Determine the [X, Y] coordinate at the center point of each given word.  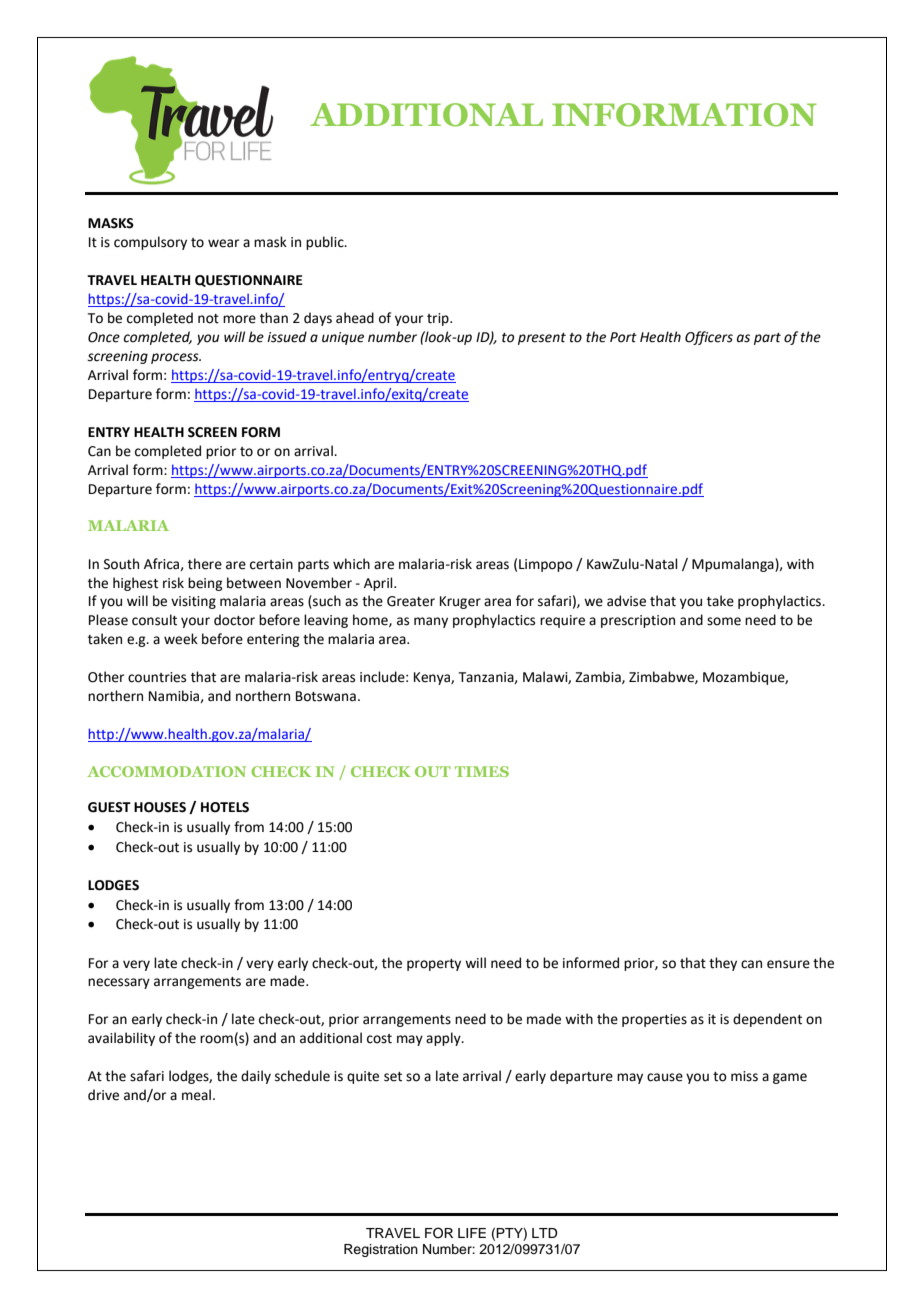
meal [196, 1095]
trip [439, 319]
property [434, 965]
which [351, 564]
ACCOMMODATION [166, 771]
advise [626, 601]
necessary [119, 983]
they [723, 964]
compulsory [150, 243]
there [205, 564]
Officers [709, 338]
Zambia [599, 677]
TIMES [482, 771]
